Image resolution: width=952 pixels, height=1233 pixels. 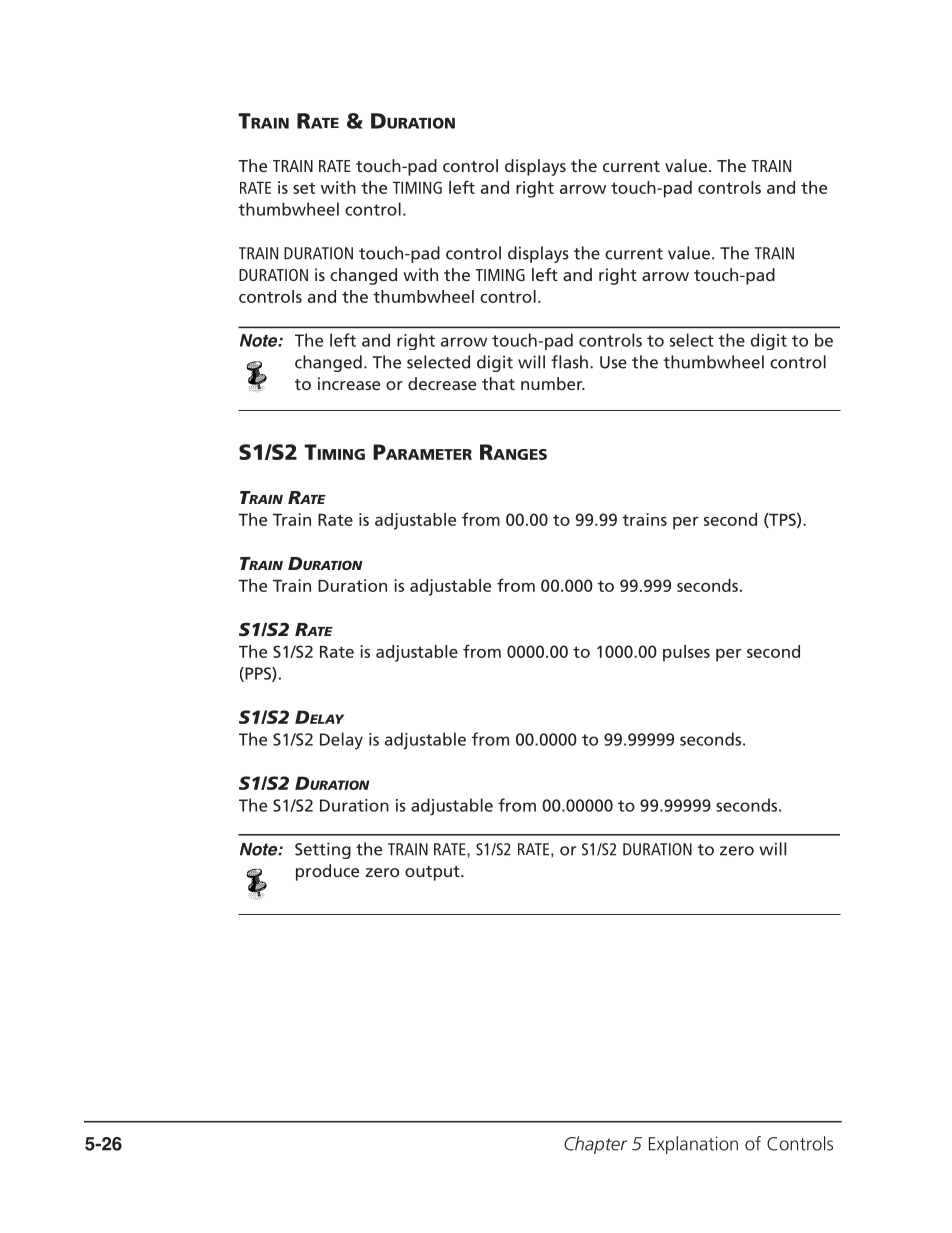 What do you see at coordinates (433, 873) in the screenshot?
I see `output` at bounding box center [433, 873].
